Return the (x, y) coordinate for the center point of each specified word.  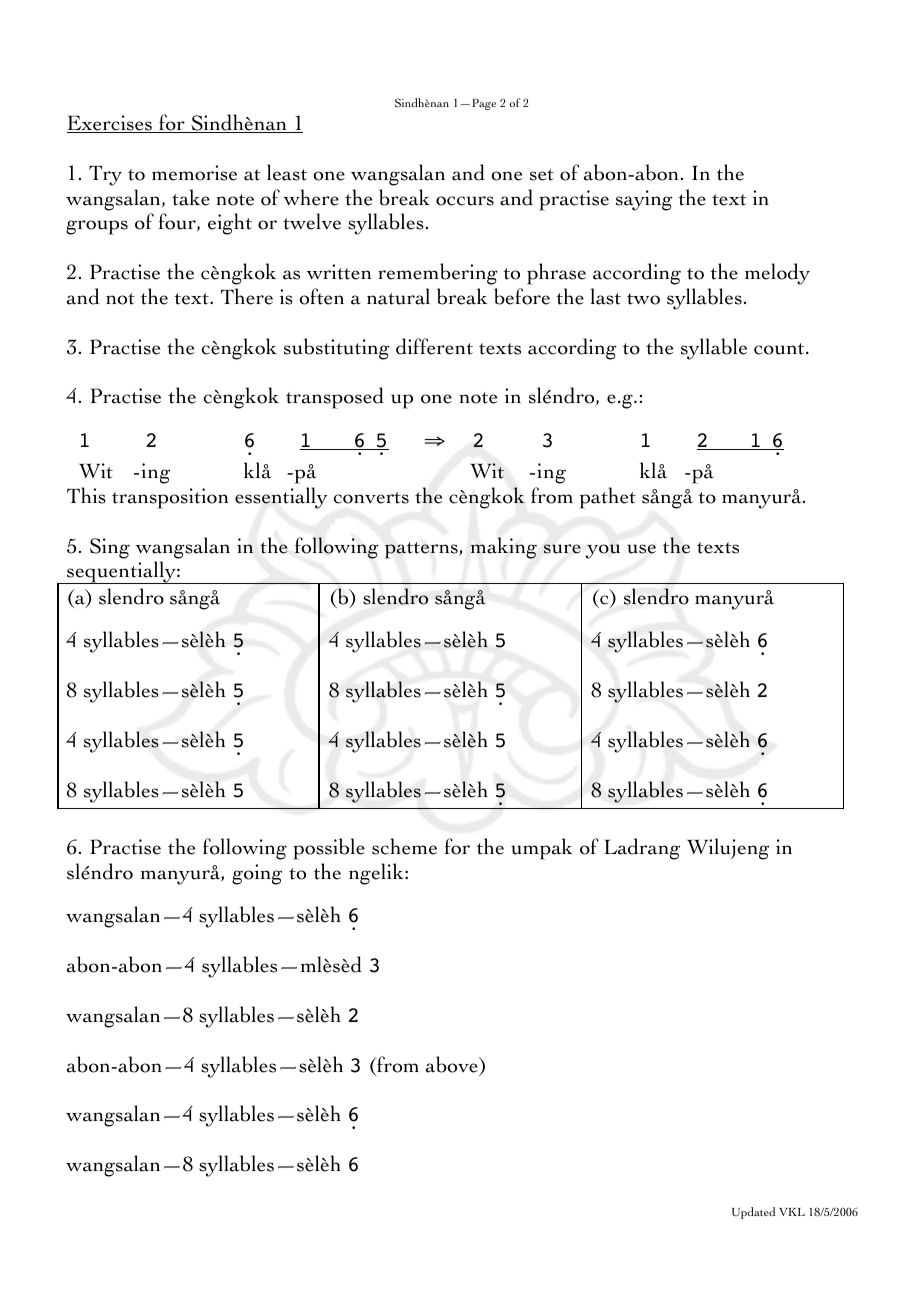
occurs (465, 201)
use (641, 549)
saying (644, 200)
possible (329, 849)
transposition (170, 498)
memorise (194, 173)
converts (371, 498)
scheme (404, 846)
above (453, 1064)
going (257, 874)
